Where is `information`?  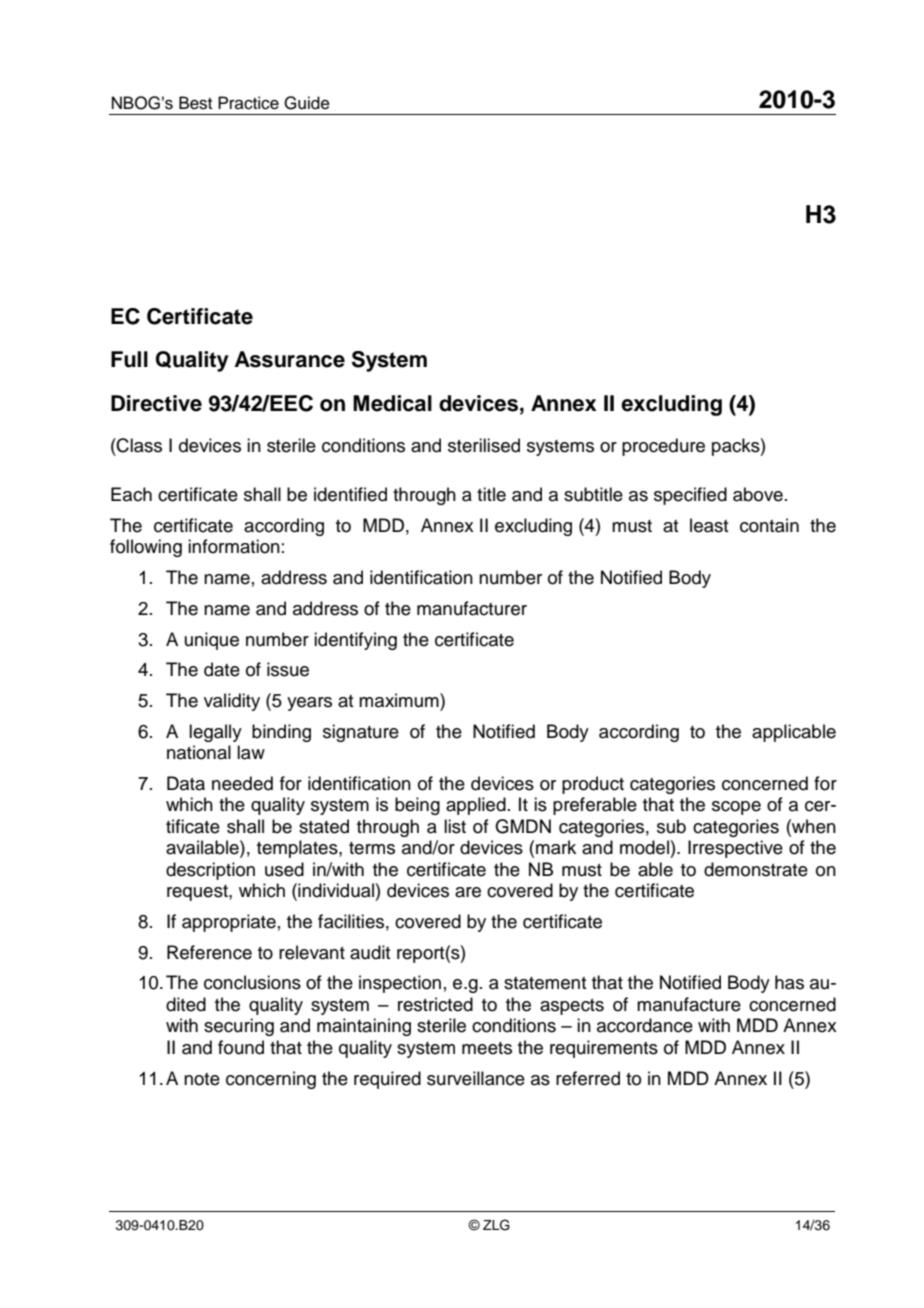
information is located at coordinates (234, 546).
